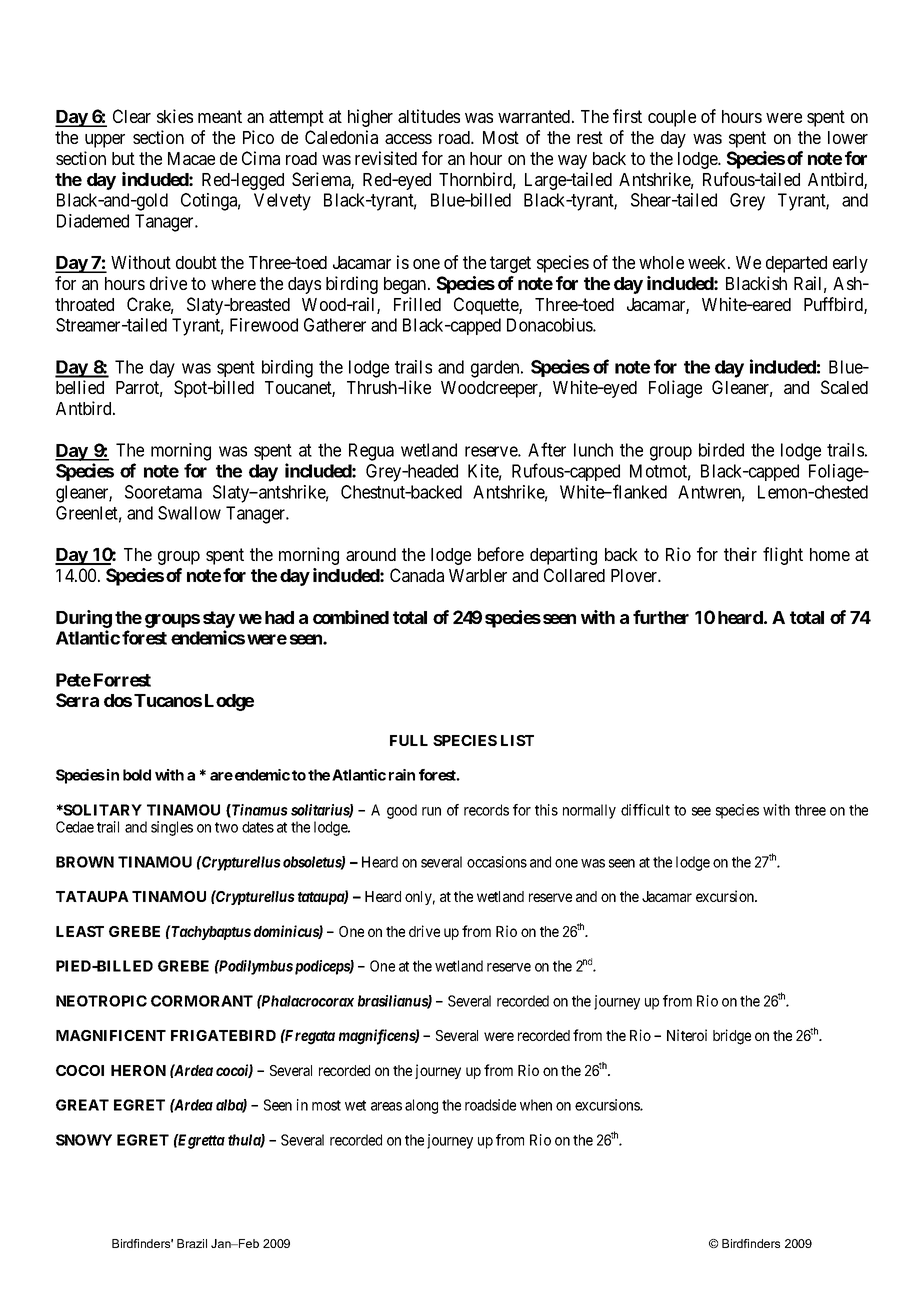  What do you see at coordinates (172, 828) in the screenshot?
I see `singles` at bounding box center [172, 828].
